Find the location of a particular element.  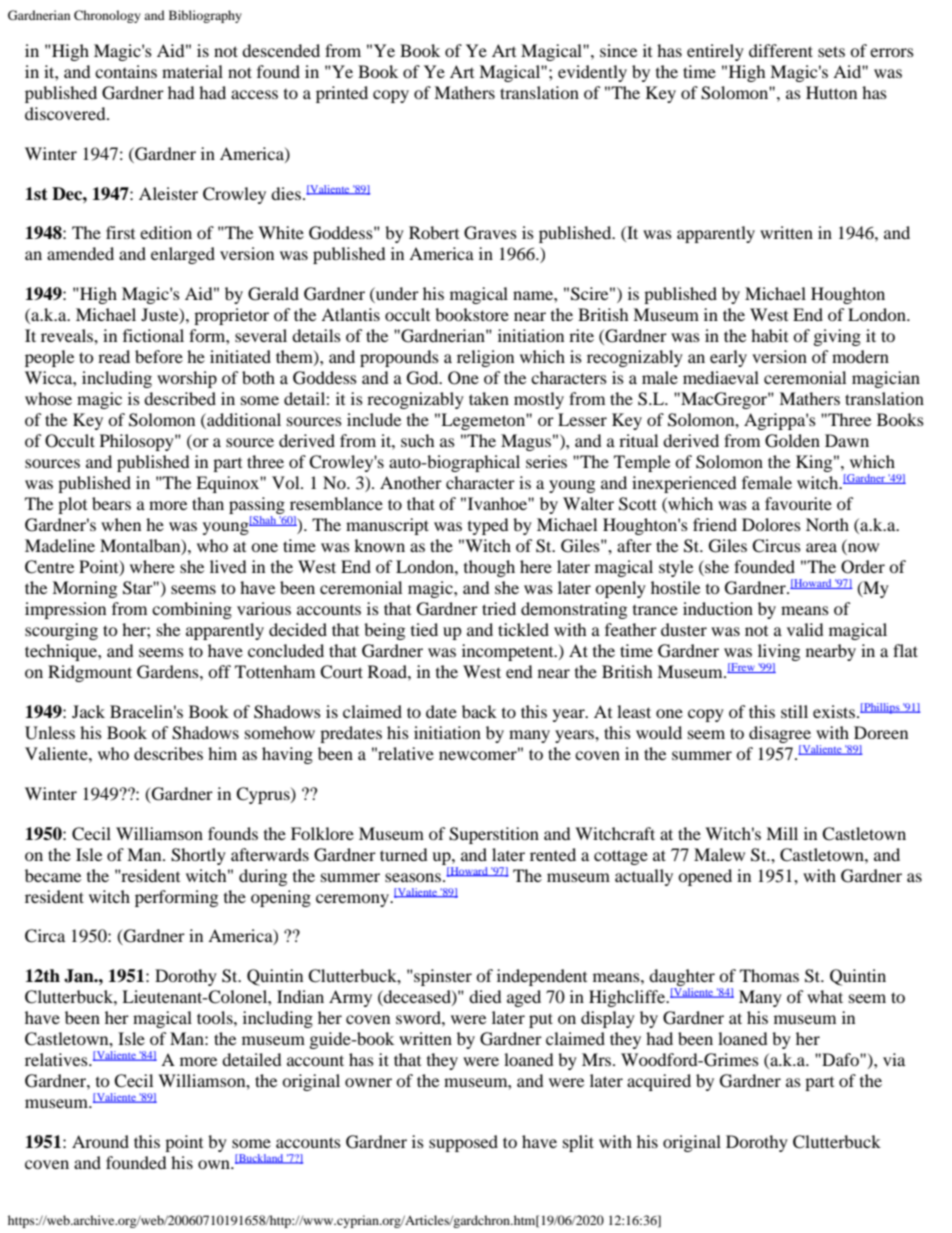

Superstition is located at coordinates (494, 835).
